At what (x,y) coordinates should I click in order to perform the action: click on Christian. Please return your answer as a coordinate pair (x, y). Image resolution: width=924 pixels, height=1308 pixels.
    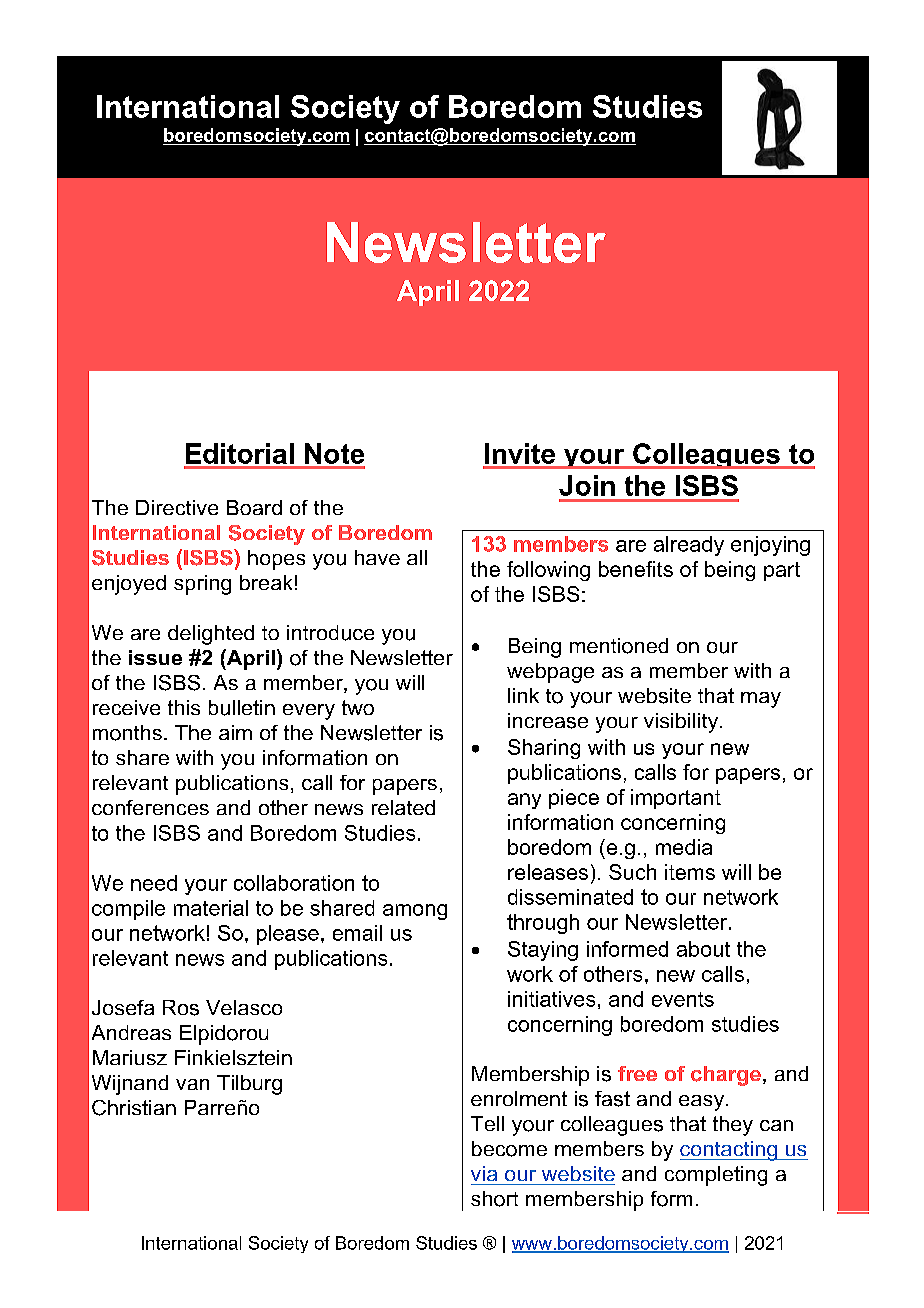
    Looking at the image, I should click on (134, 1108).
